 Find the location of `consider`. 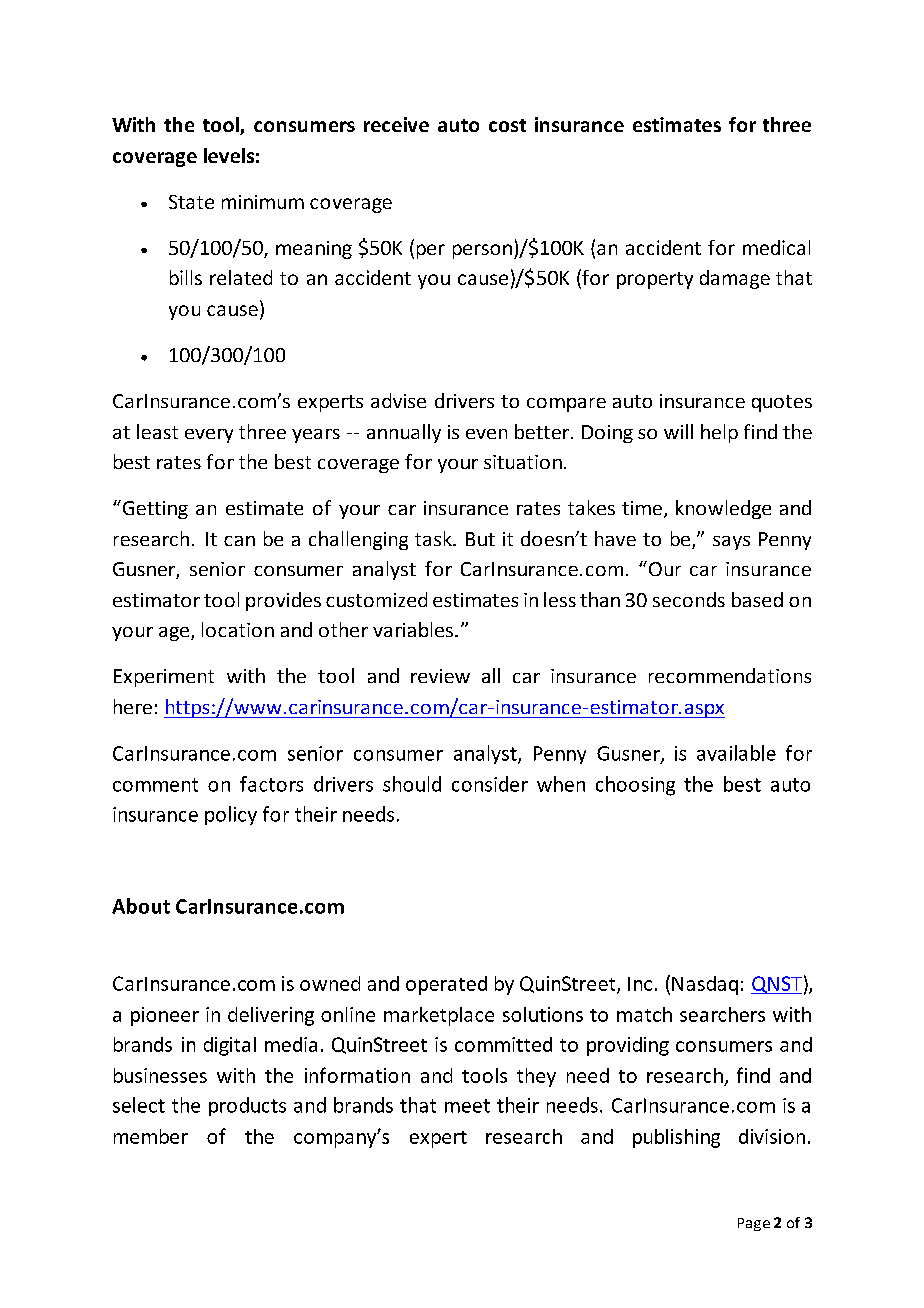

consider is located at coordinates (490, 784).
